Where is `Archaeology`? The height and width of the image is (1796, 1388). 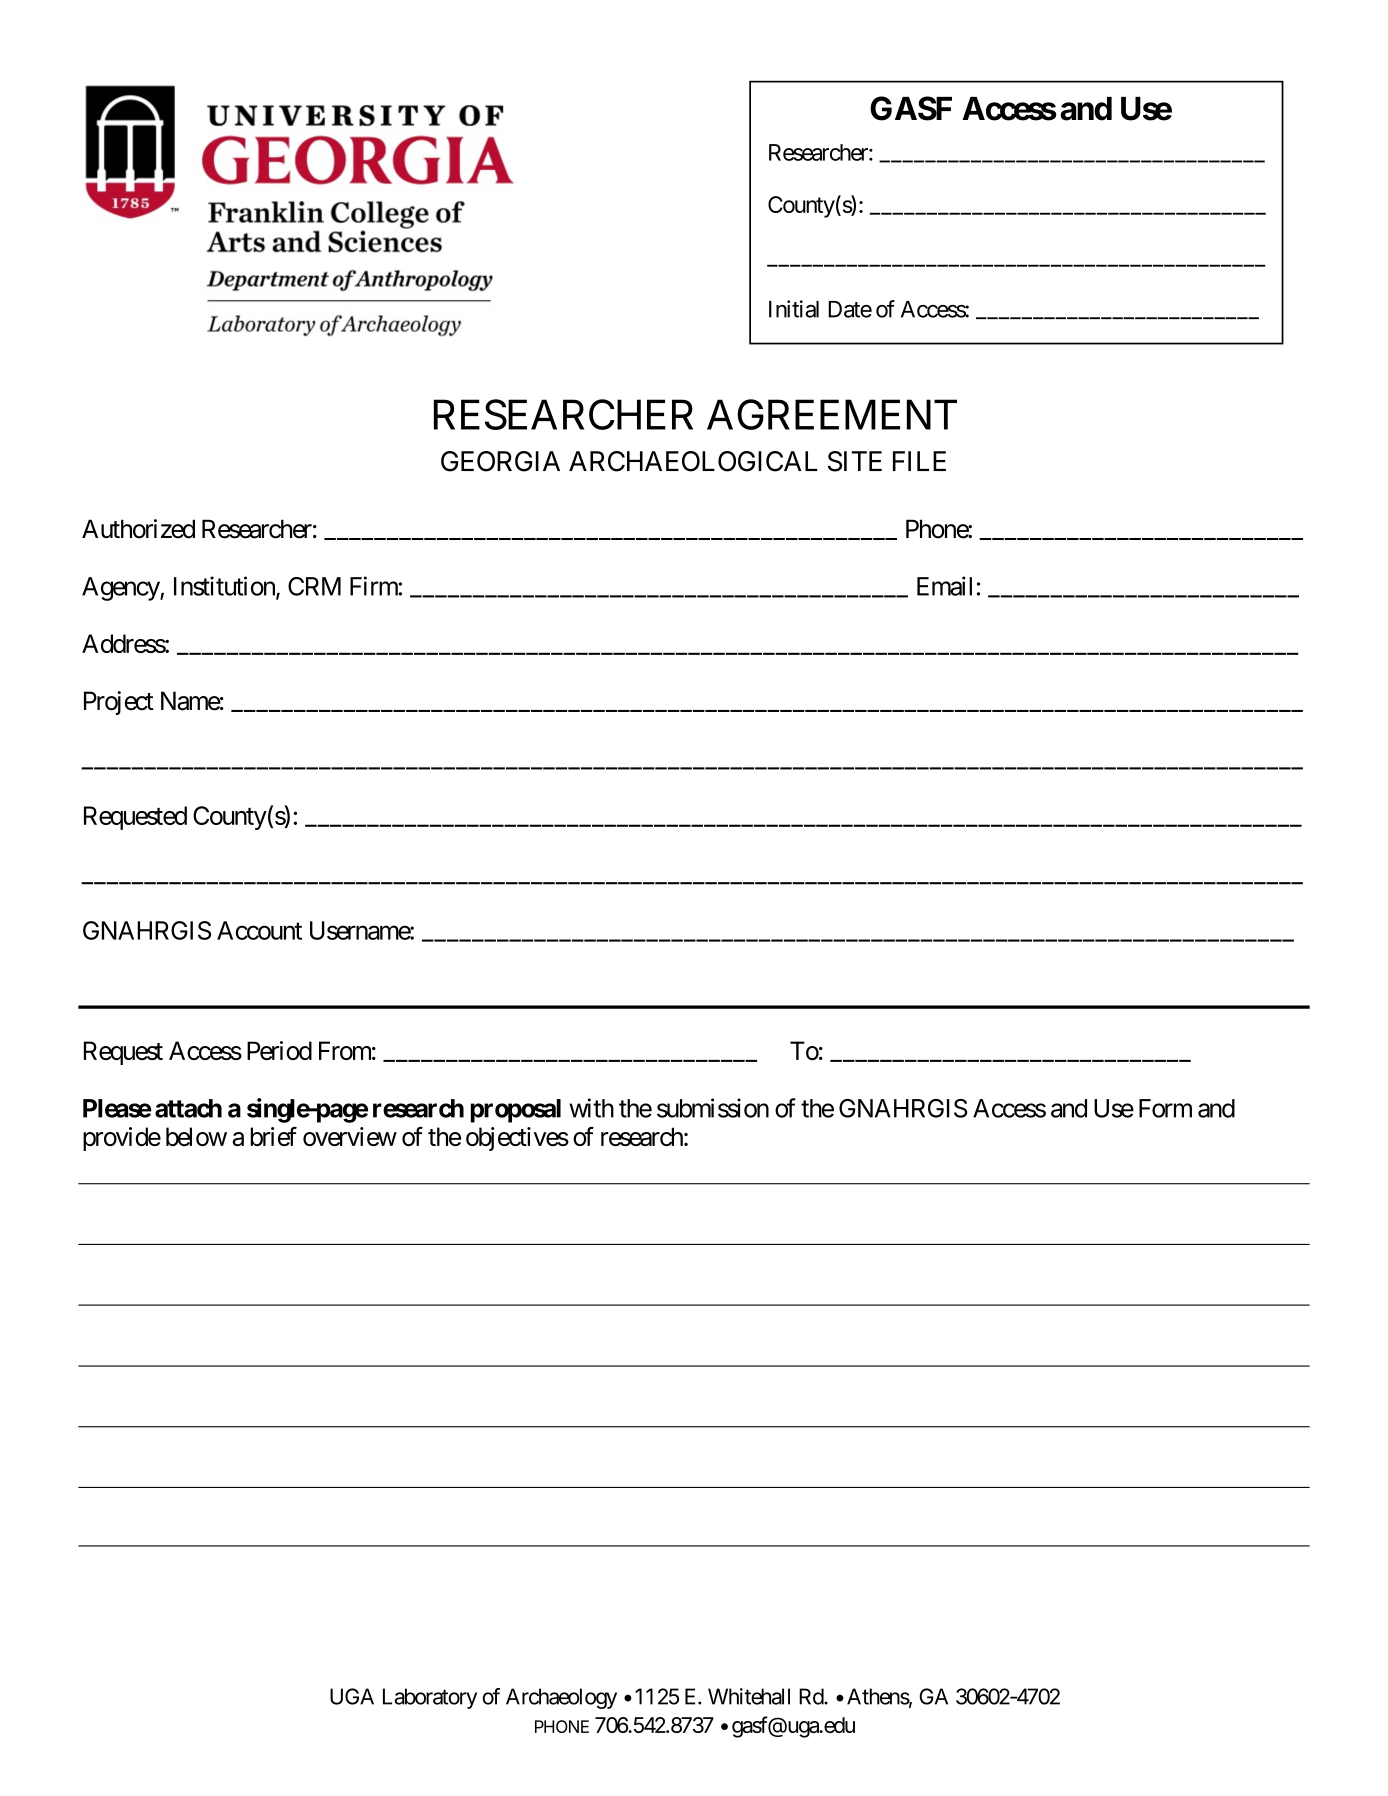
Archaeology is located at coordinates (561, 1698).
